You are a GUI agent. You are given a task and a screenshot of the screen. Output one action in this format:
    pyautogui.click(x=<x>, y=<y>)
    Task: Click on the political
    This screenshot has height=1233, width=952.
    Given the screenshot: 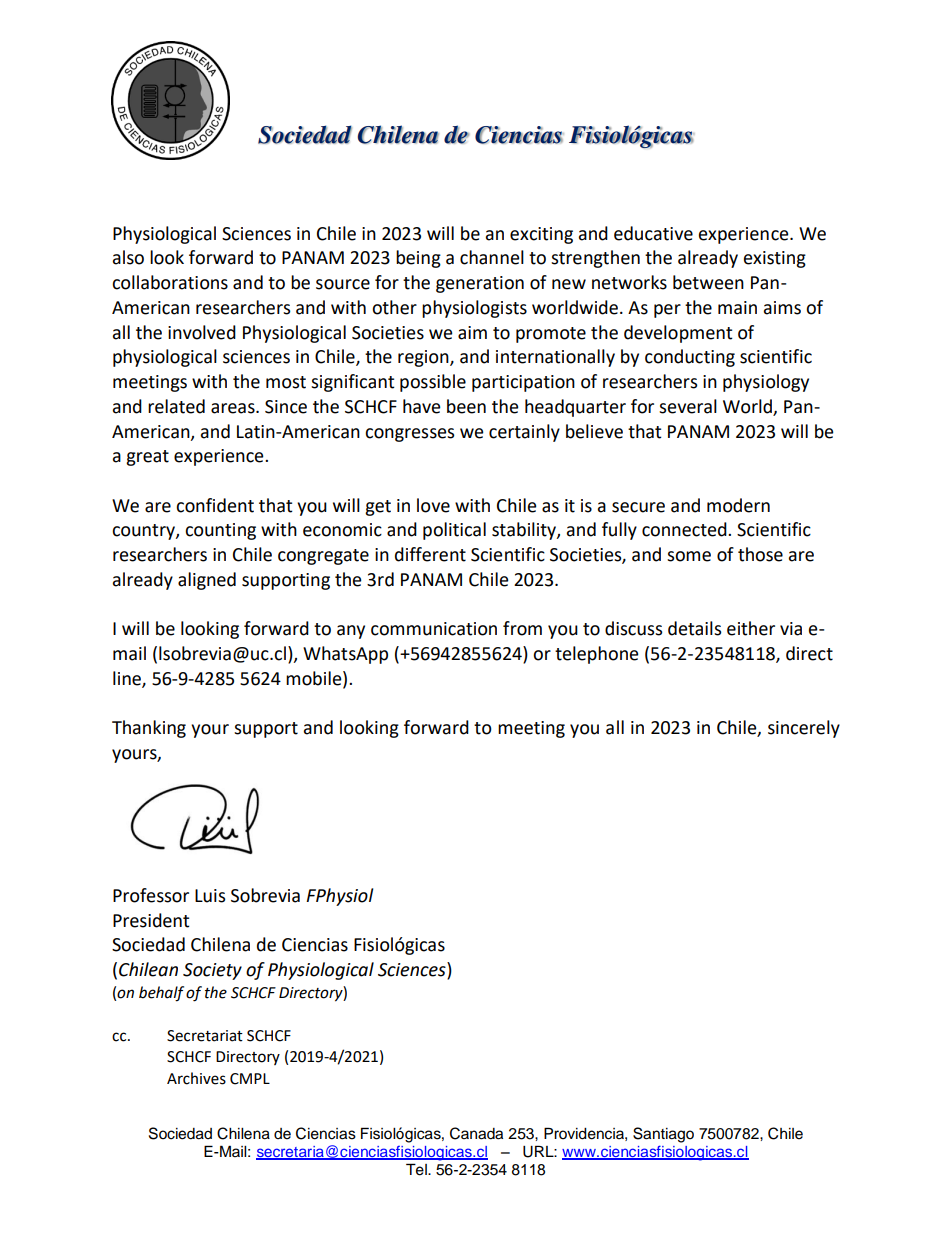 What is the action you would take?
    pyautogui.click(x=454, y=531)
